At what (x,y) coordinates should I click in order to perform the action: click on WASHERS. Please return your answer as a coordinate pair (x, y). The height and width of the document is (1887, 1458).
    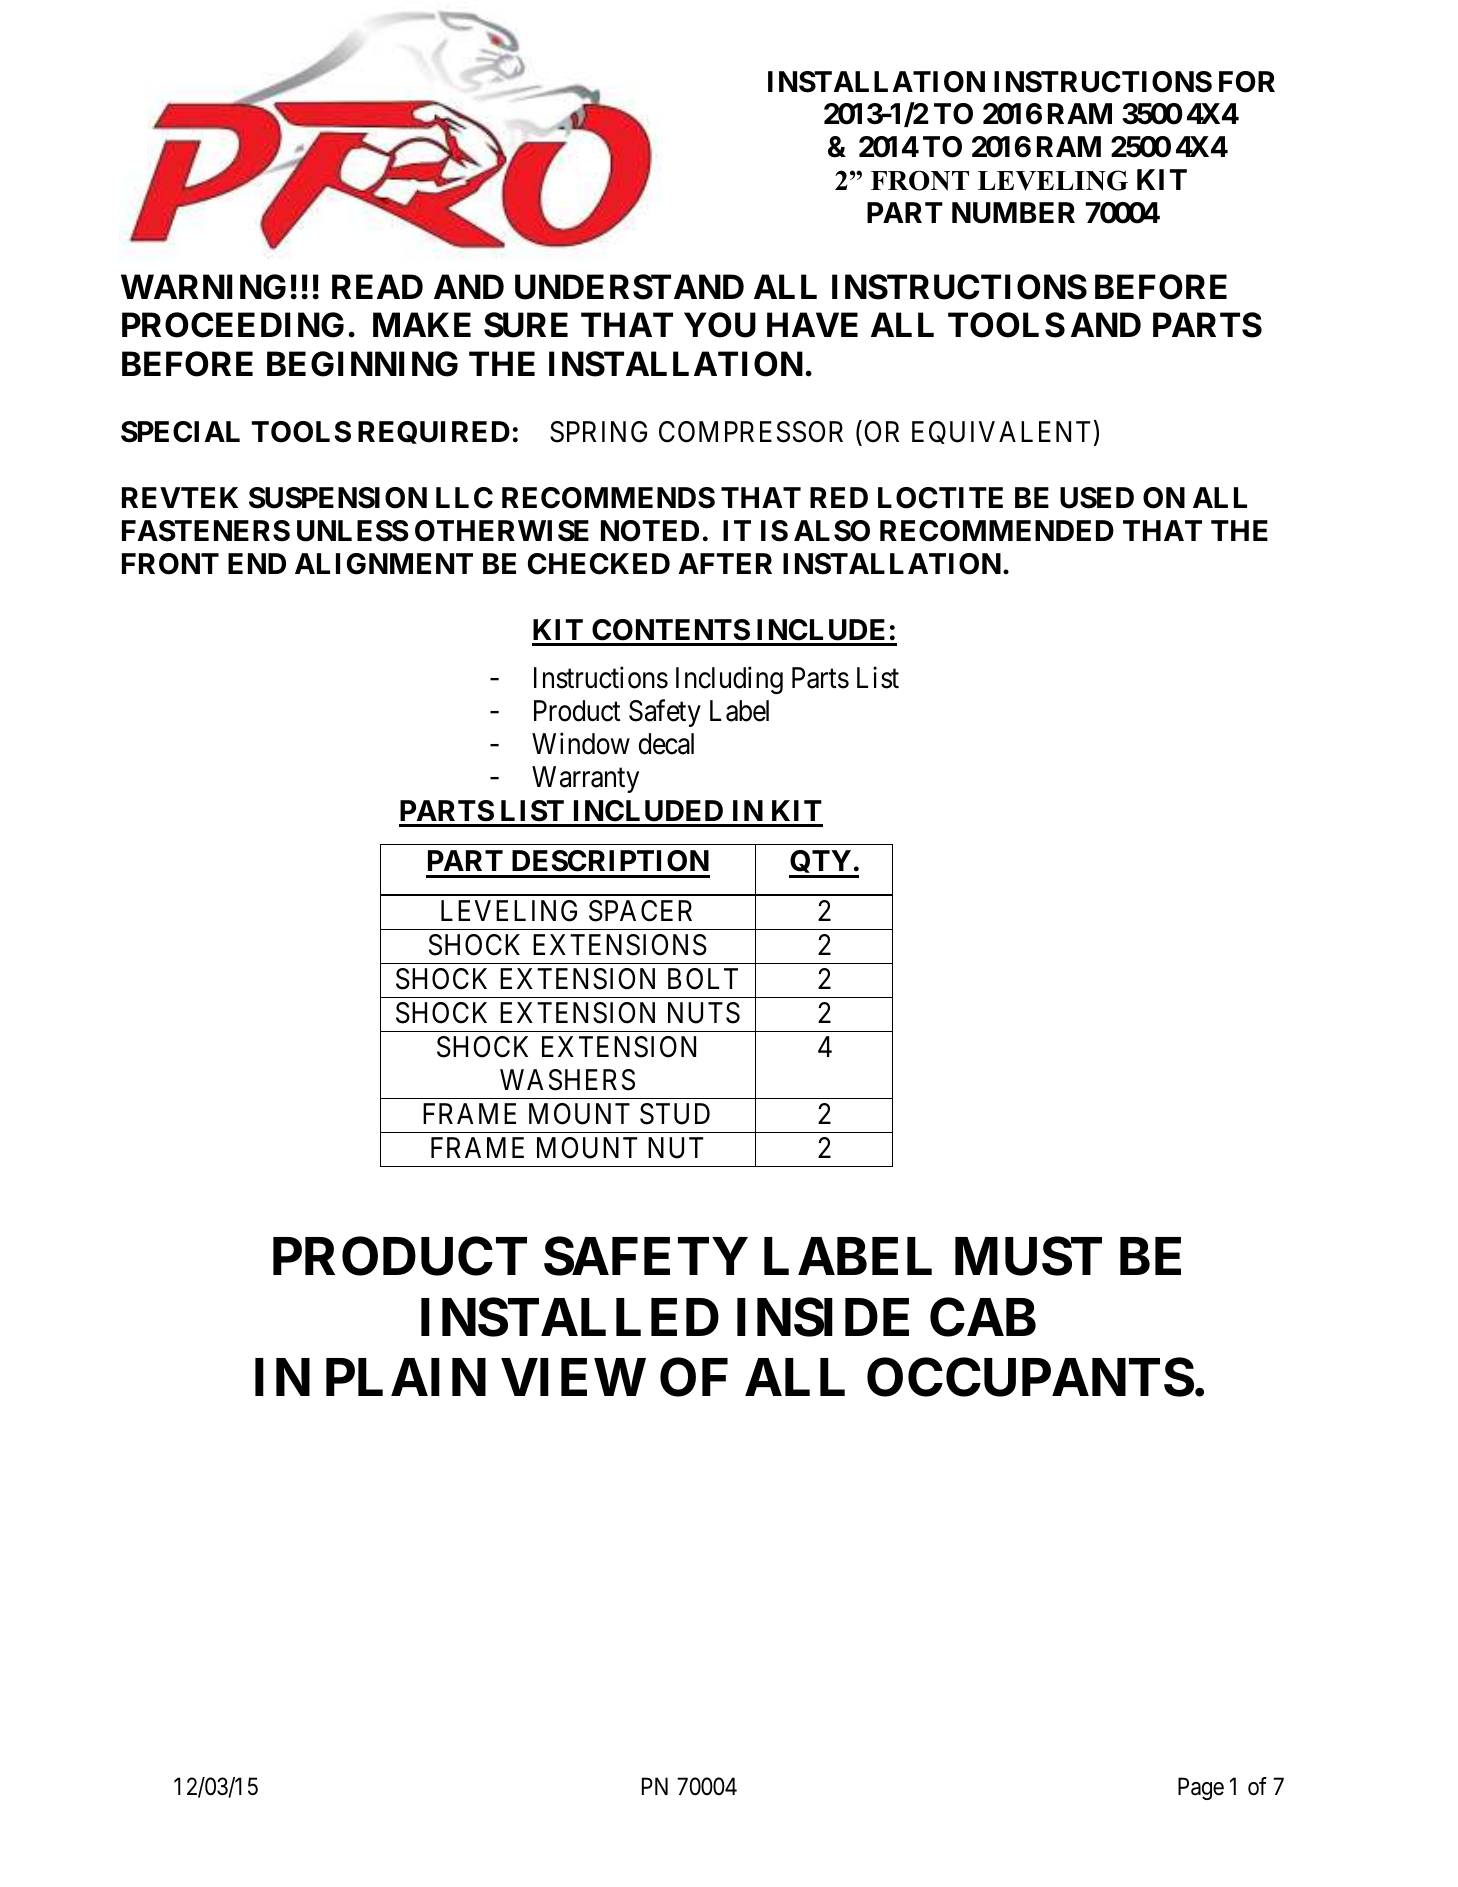
    Looking at the image, I should click on (567, 1080).
